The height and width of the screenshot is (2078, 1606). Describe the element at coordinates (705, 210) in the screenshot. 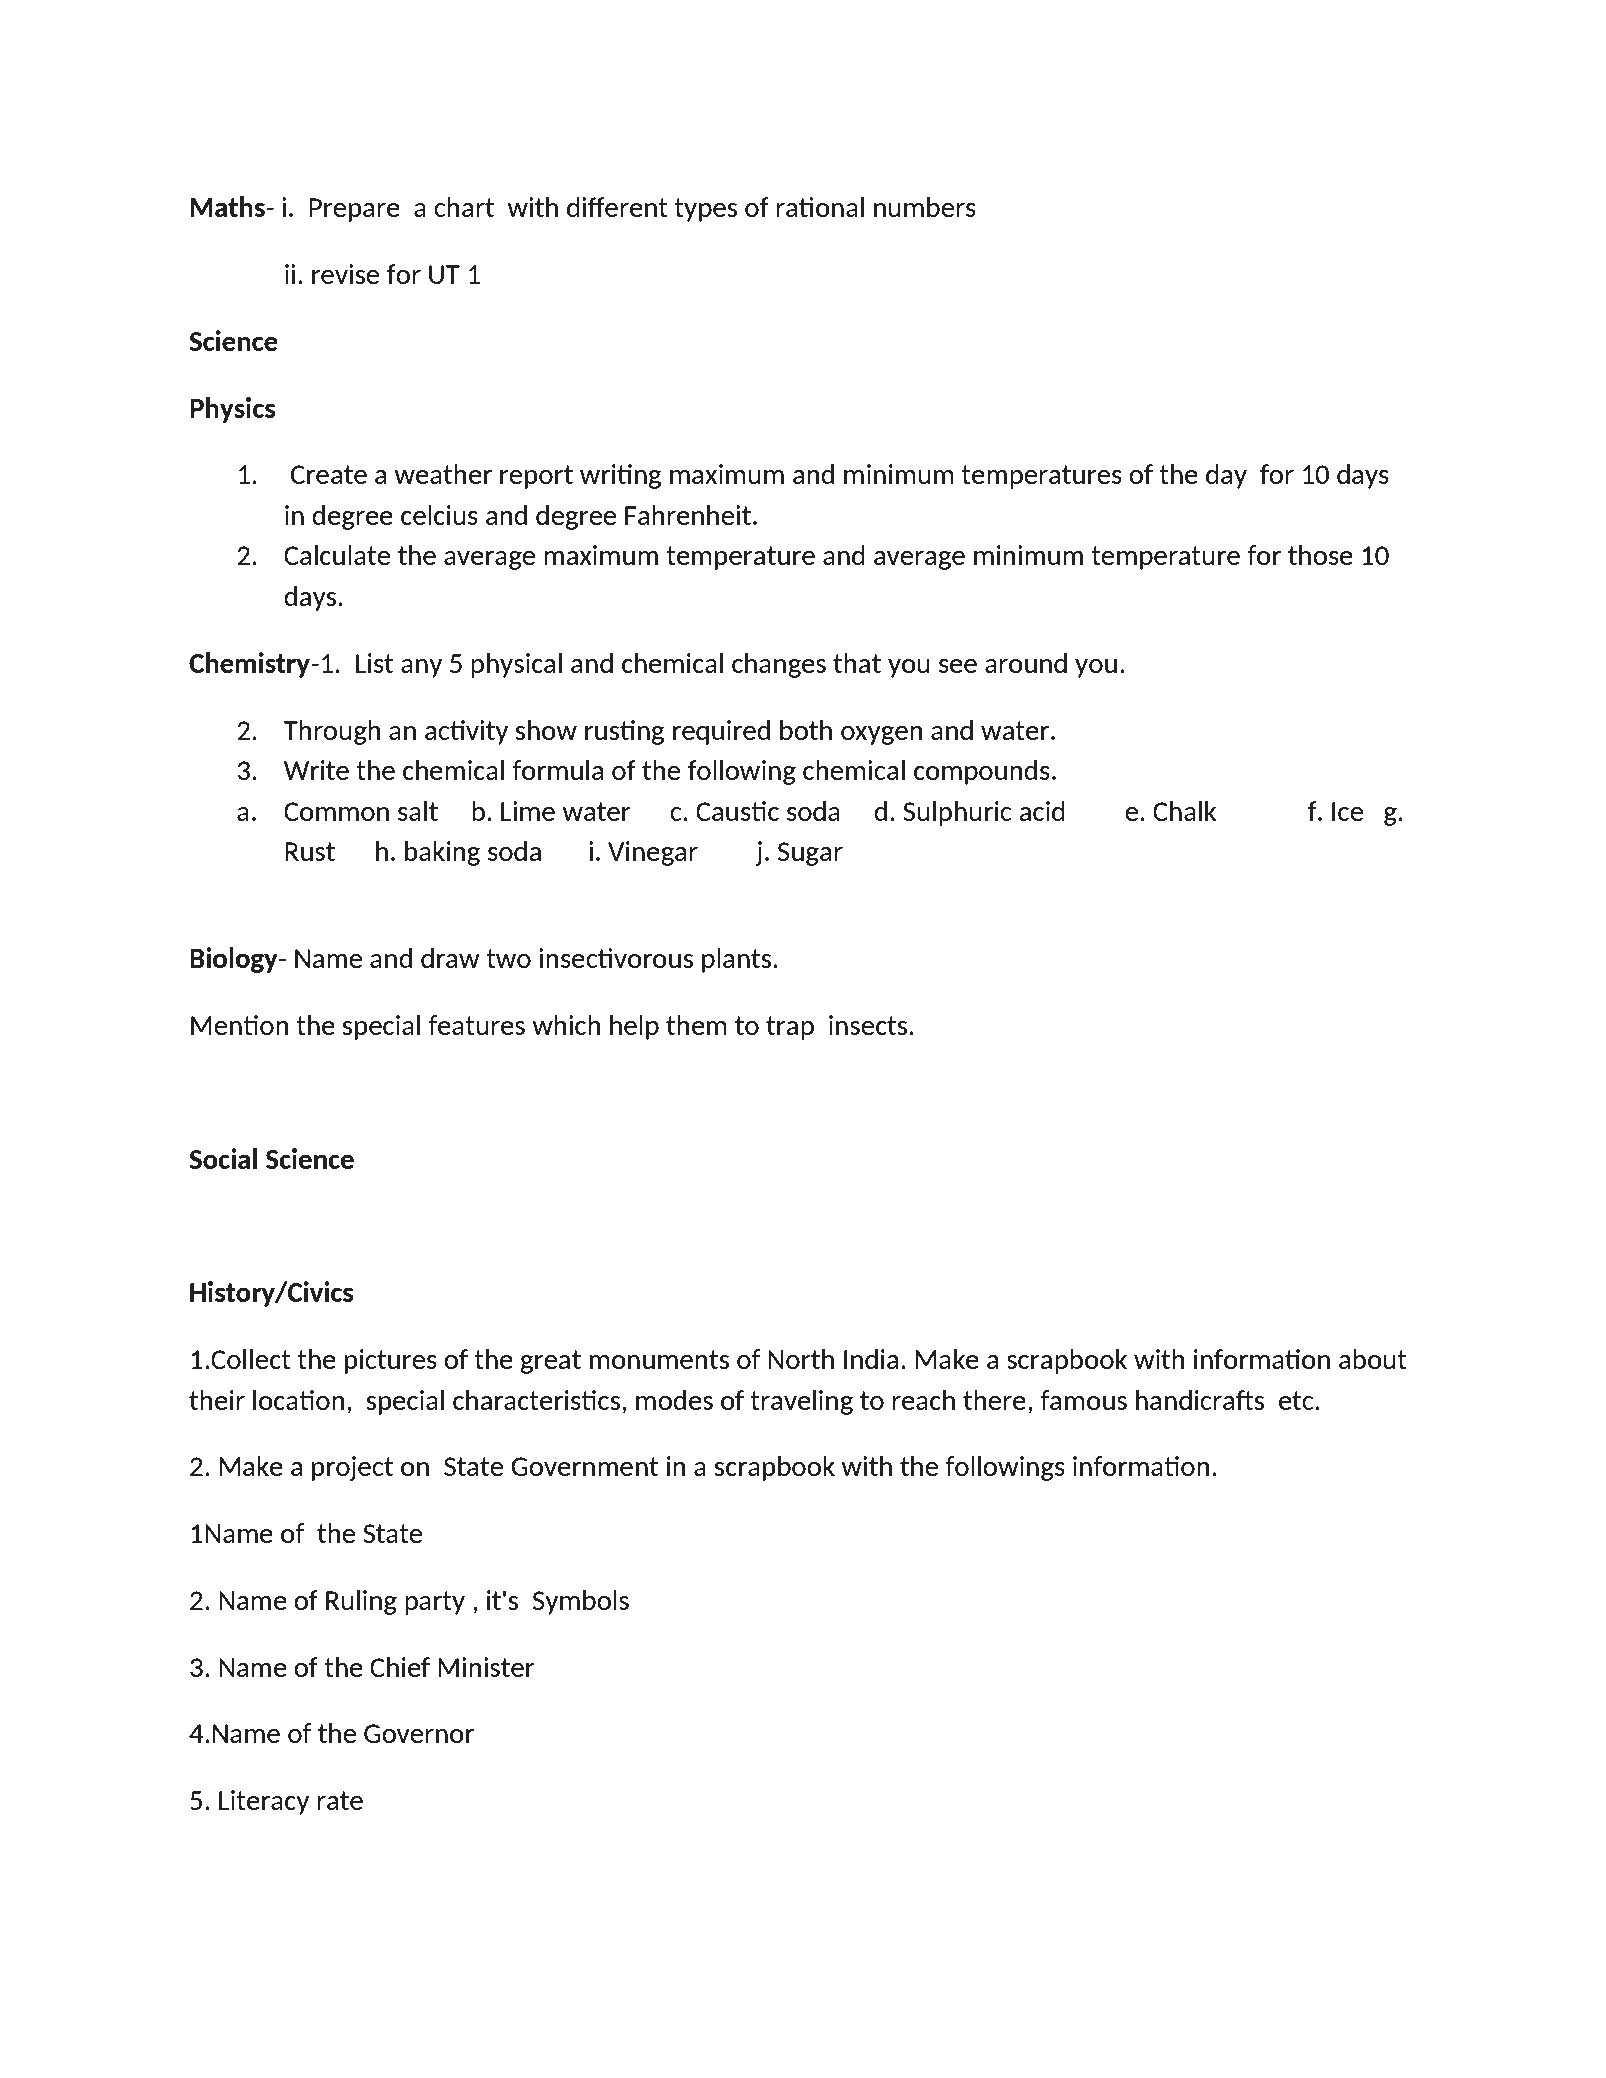

I see `types` at that location.
